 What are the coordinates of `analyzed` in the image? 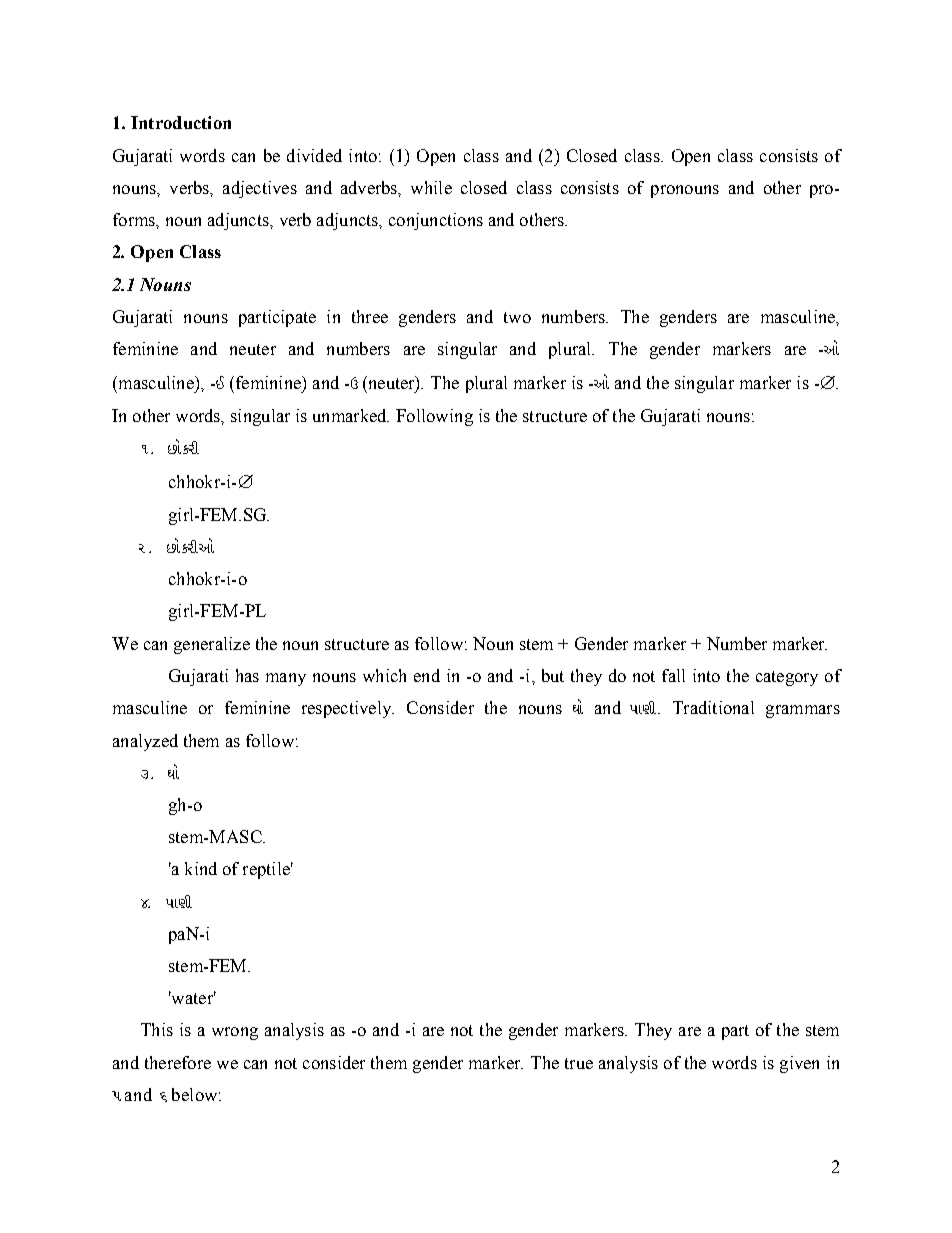 It's located at (145, 742).
